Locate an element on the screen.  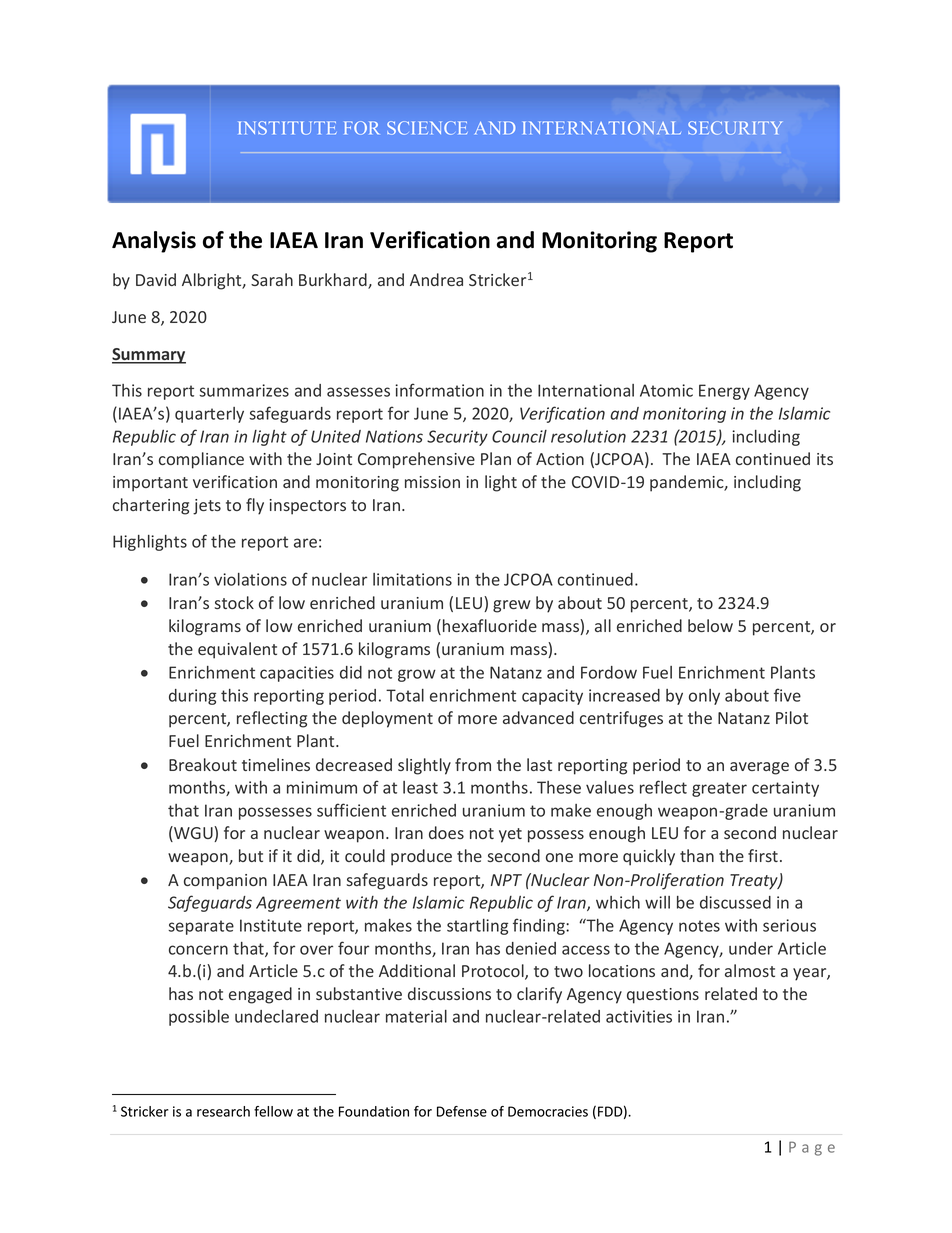
Energy is located at coordinates (724, 392).
